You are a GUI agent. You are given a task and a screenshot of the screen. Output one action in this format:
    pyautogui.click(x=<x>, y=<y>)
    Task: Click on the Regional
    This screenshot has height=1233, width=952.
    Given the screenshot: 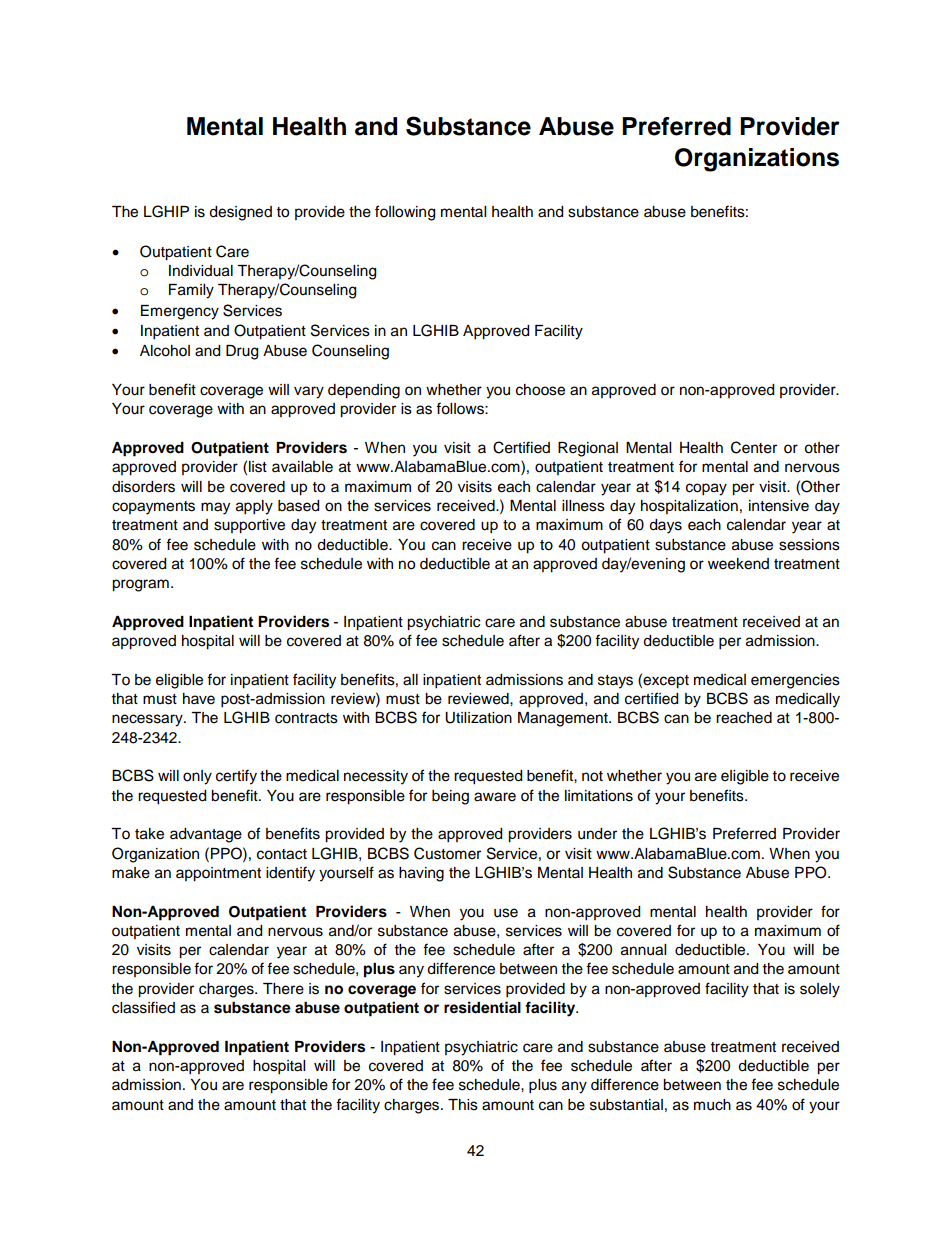 What is the action you would take?
    pyautogui.click(x=588, y=449)
